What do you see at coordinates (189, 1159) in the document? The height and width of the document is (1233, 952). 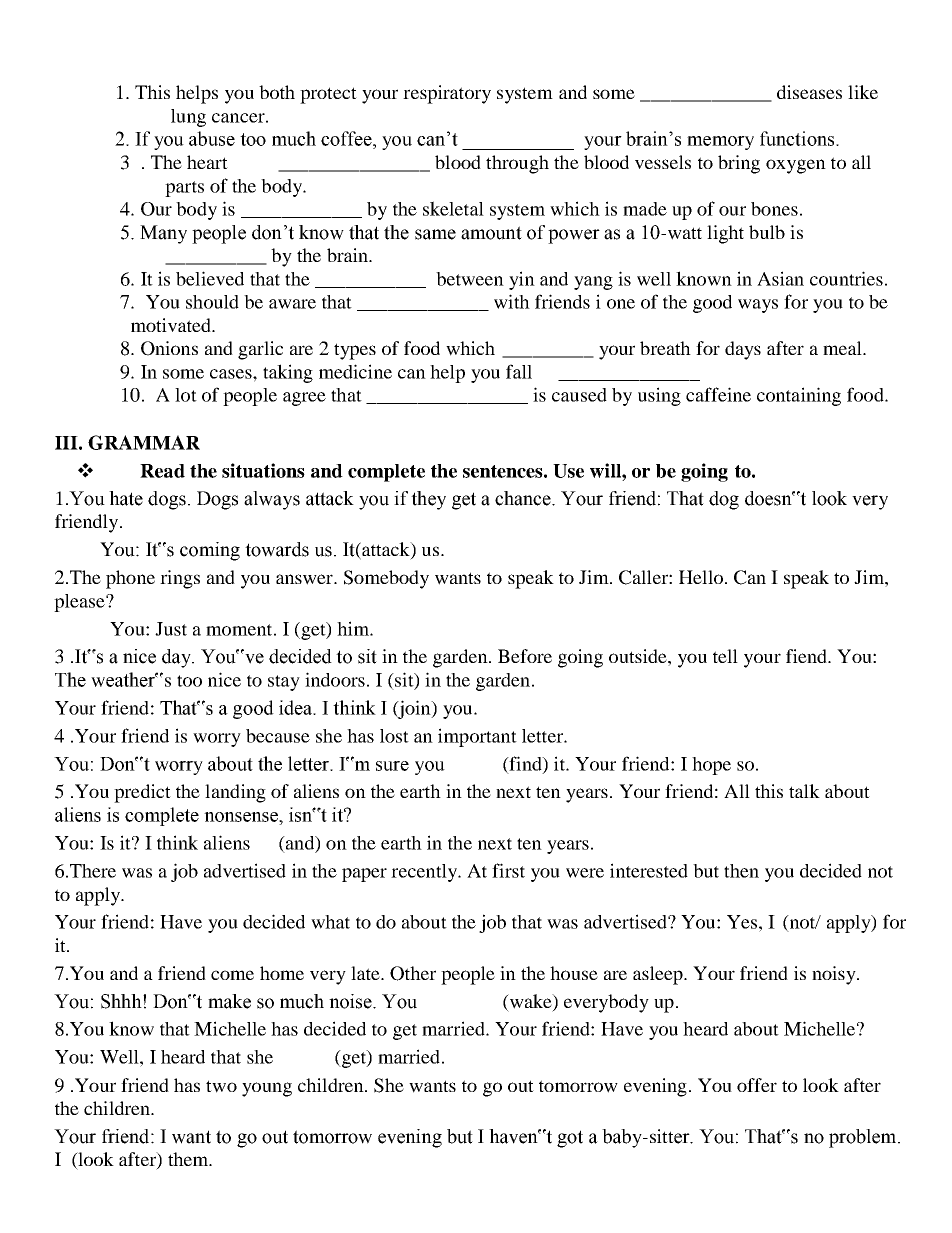 I see `them` at bounding box center [189, 1159].
